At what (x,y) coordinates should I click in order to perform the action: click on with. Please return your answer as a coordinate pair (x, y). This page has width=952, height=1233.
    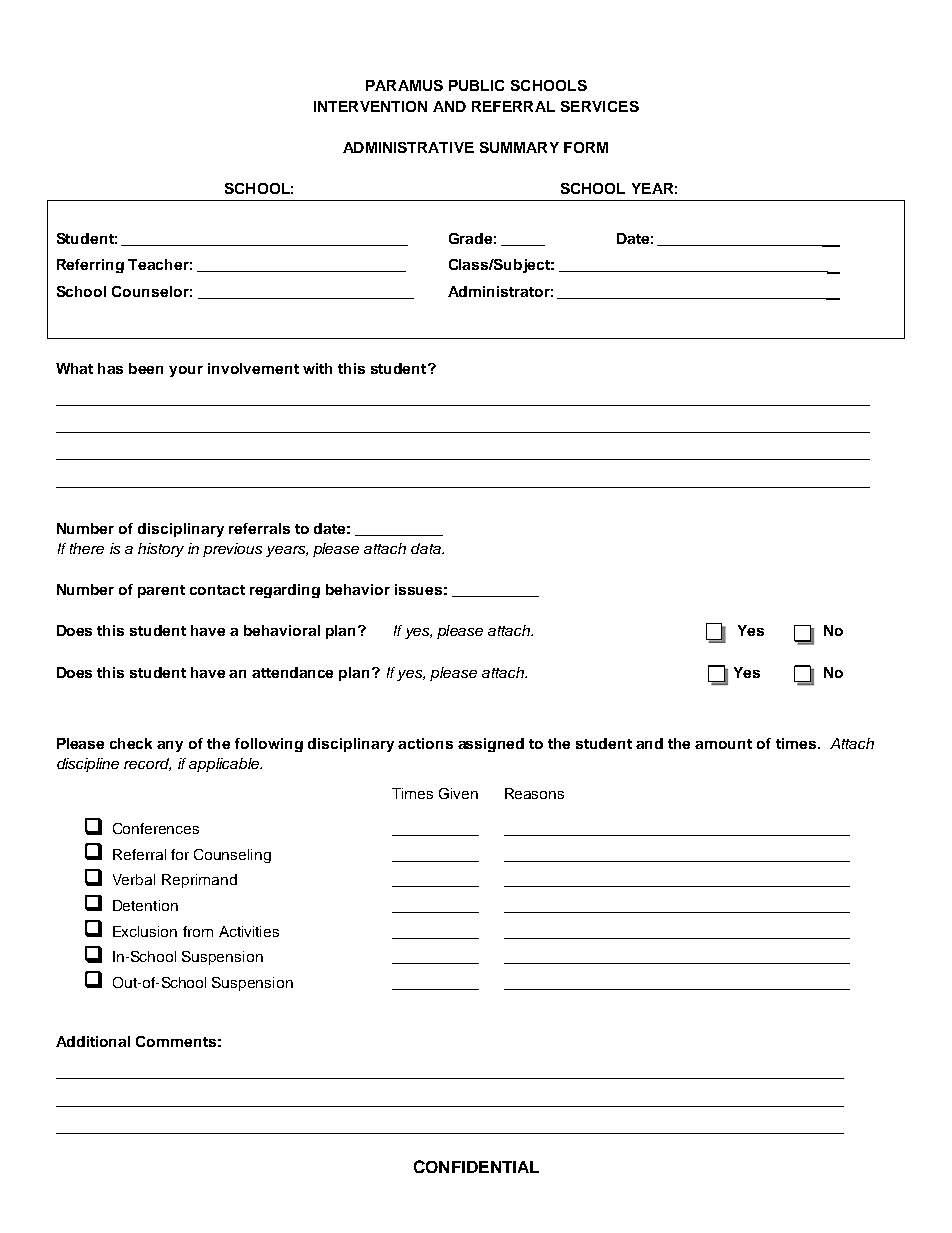
    Looking at the image, I should click on (317, 368).
